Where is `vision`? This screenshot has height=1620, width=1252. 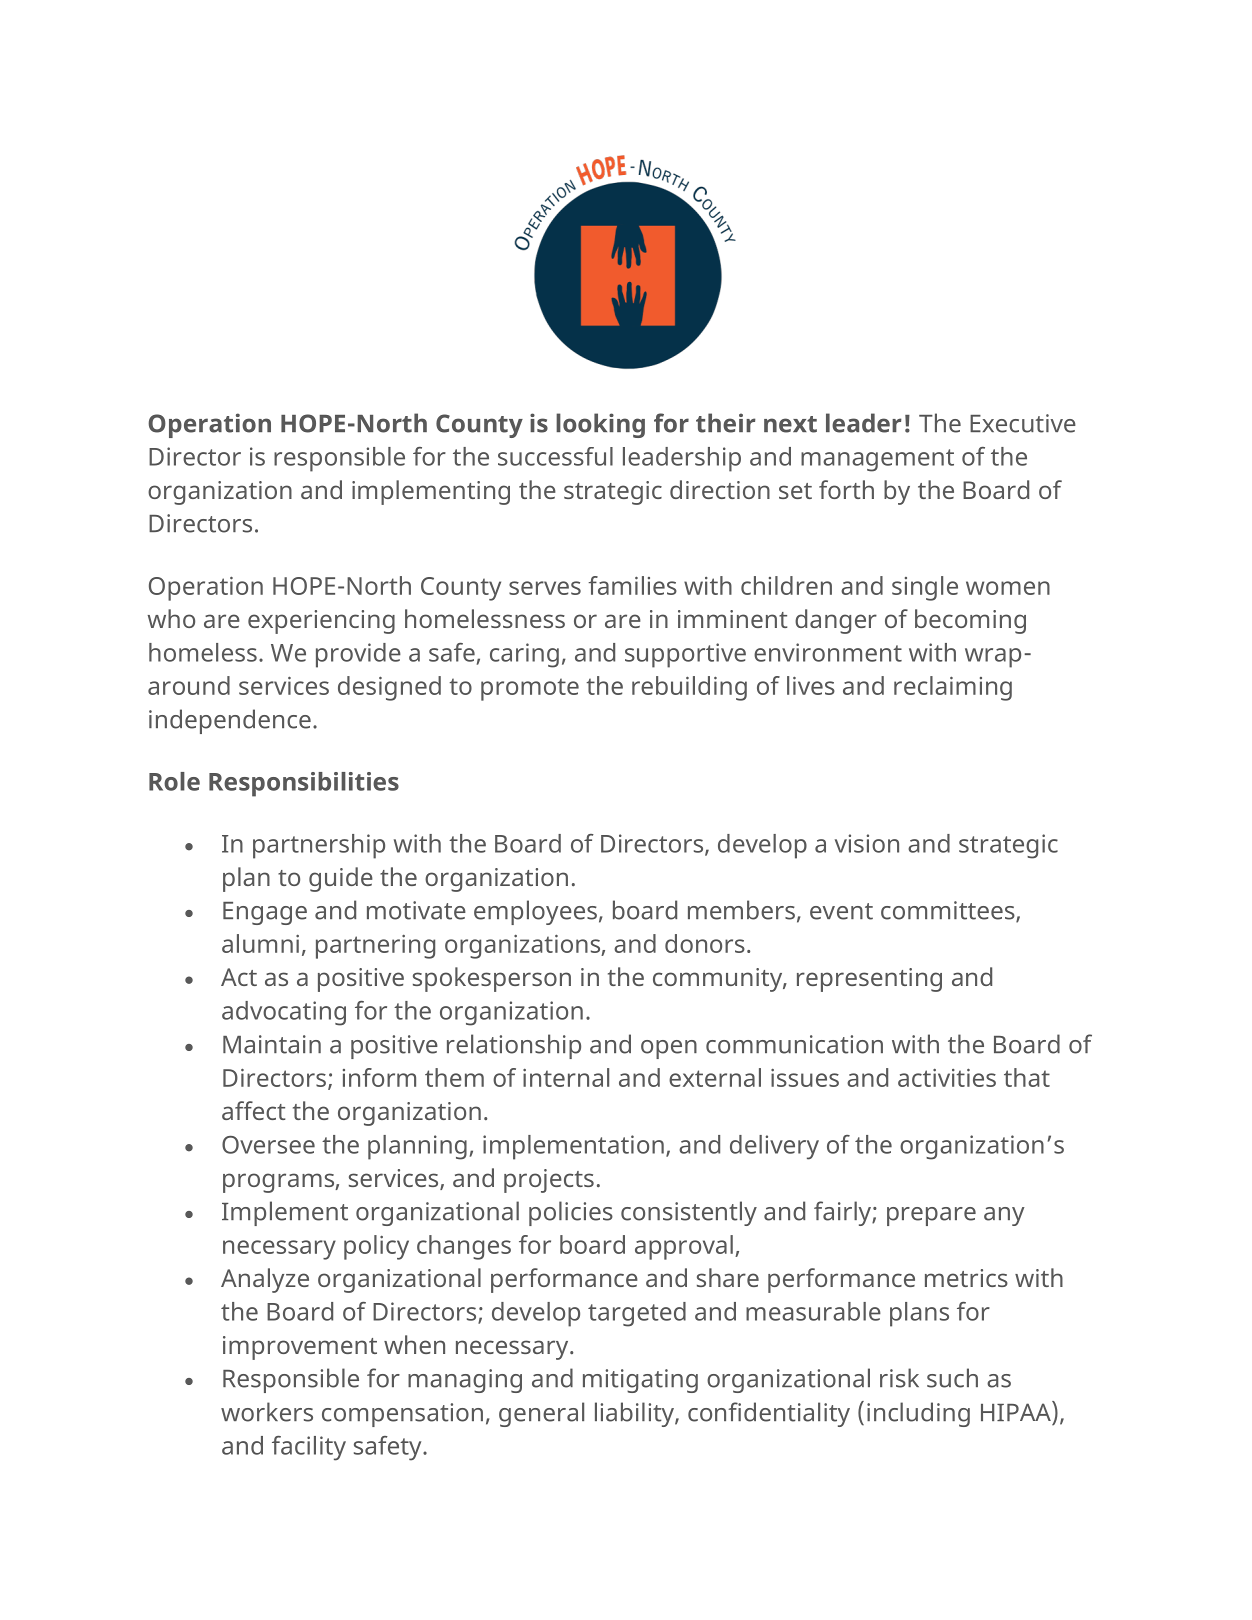
vision is located at coordinates (867, 843).
